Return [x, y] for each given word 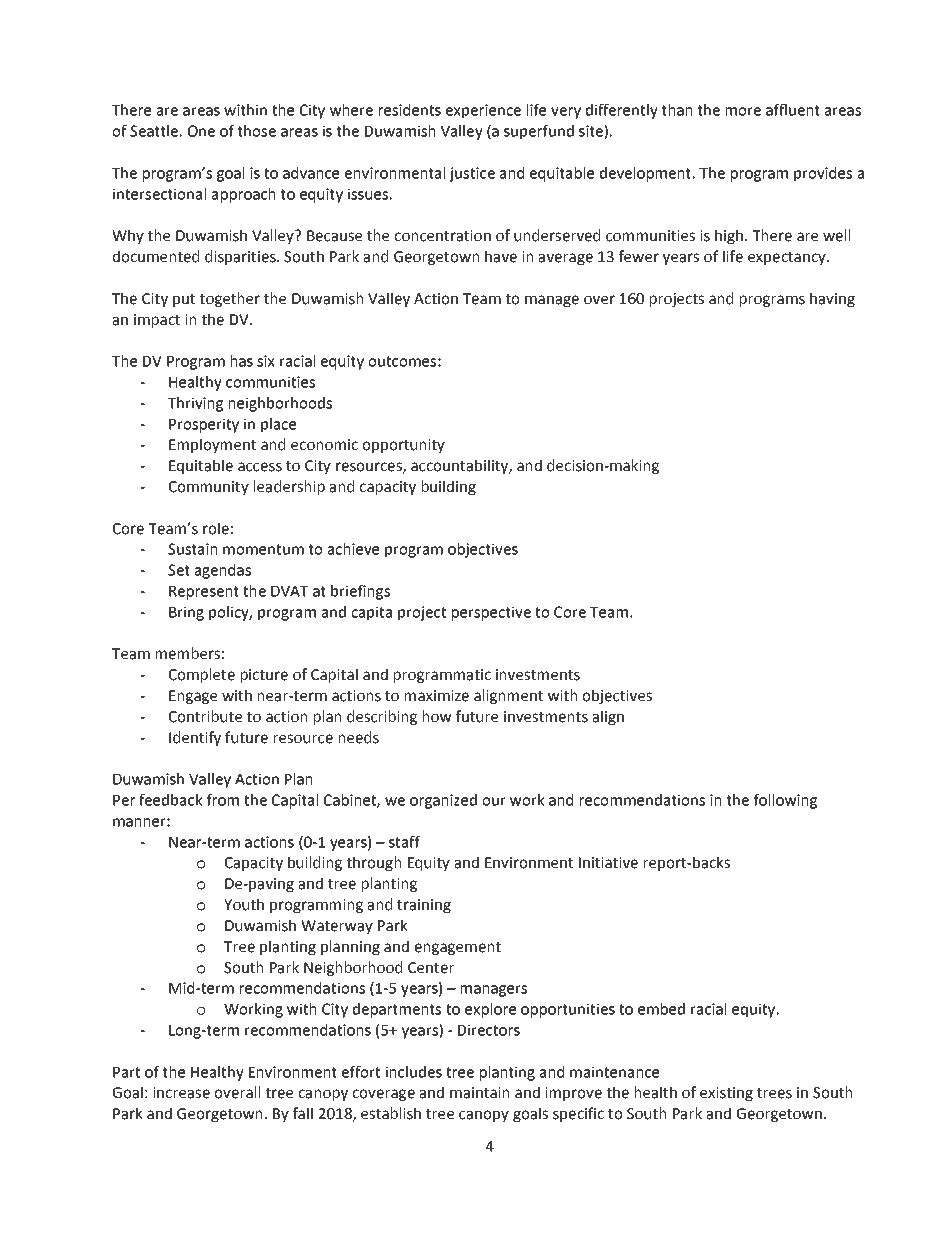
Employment [212, 445]
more [743, 111]
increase [181, 1093]
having [832, 299]
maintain [479, 1093]
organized [443, 801]
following [785, 801]
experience [483, 111]
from [223, 800]
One [201, 131]
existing [726, 1094]
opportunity [403, 446]
